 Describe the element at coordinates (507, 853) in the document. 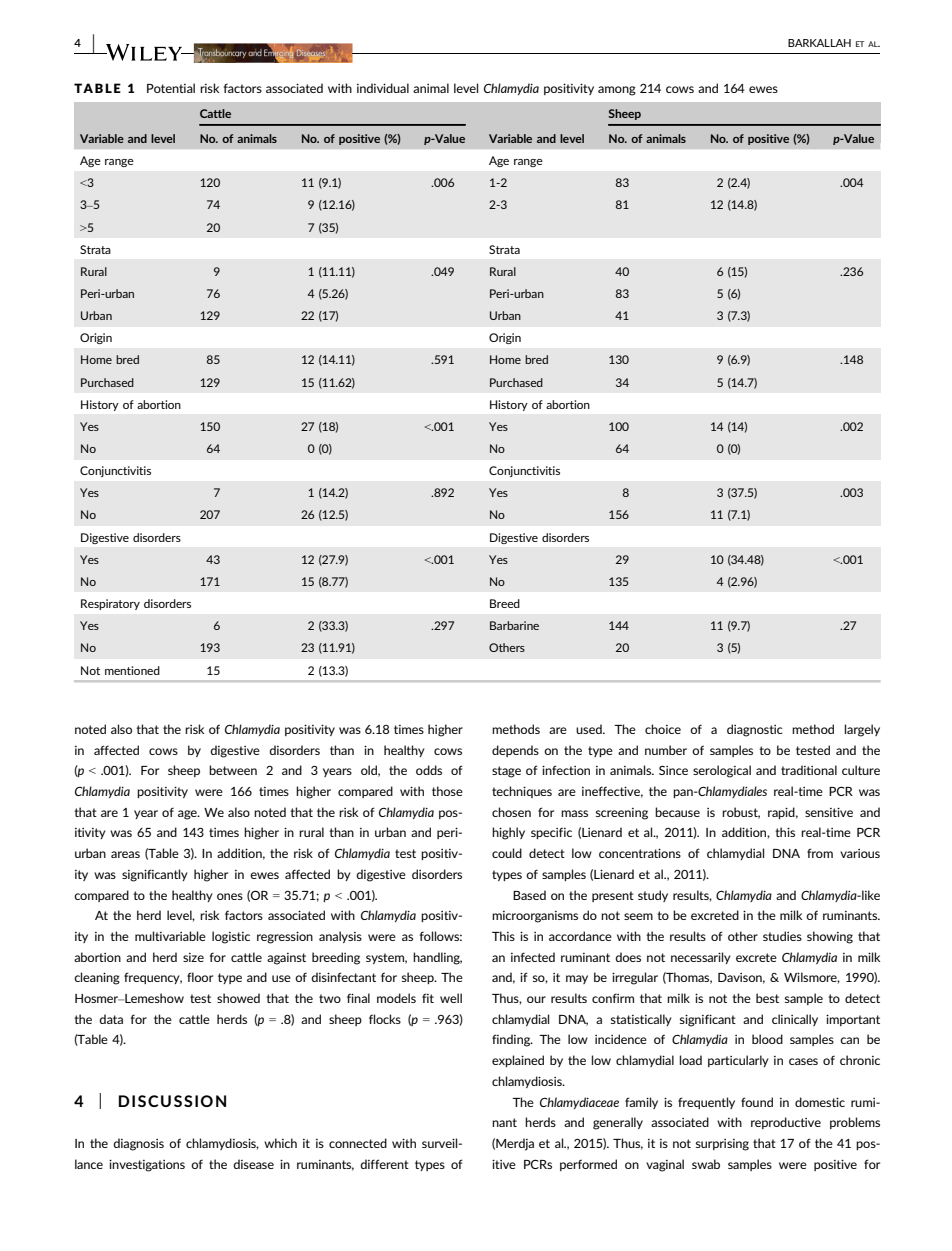

I see `could` at that location.
